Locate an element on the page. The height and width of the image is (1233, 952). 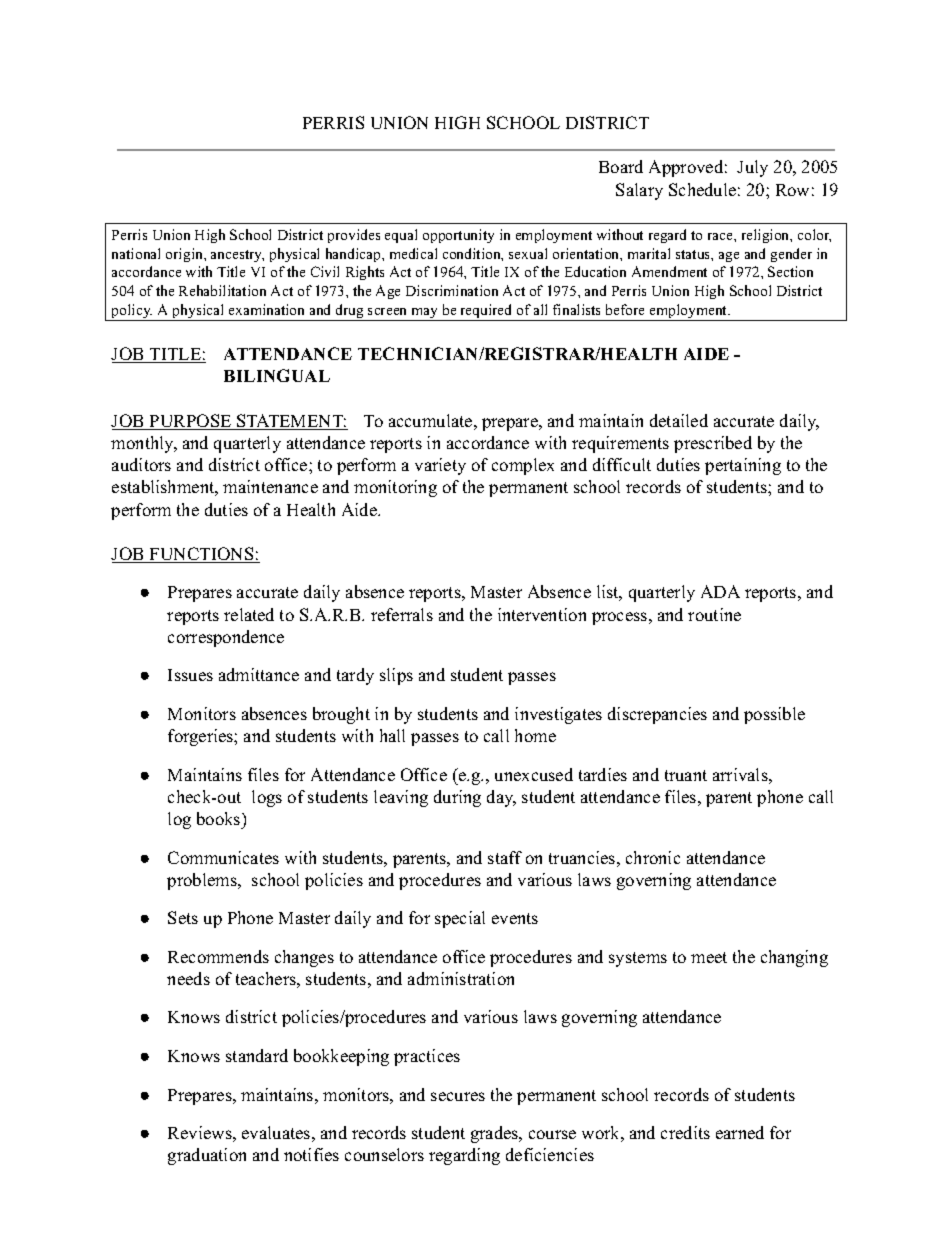
ancestry is located at coordinates (237, 256).
